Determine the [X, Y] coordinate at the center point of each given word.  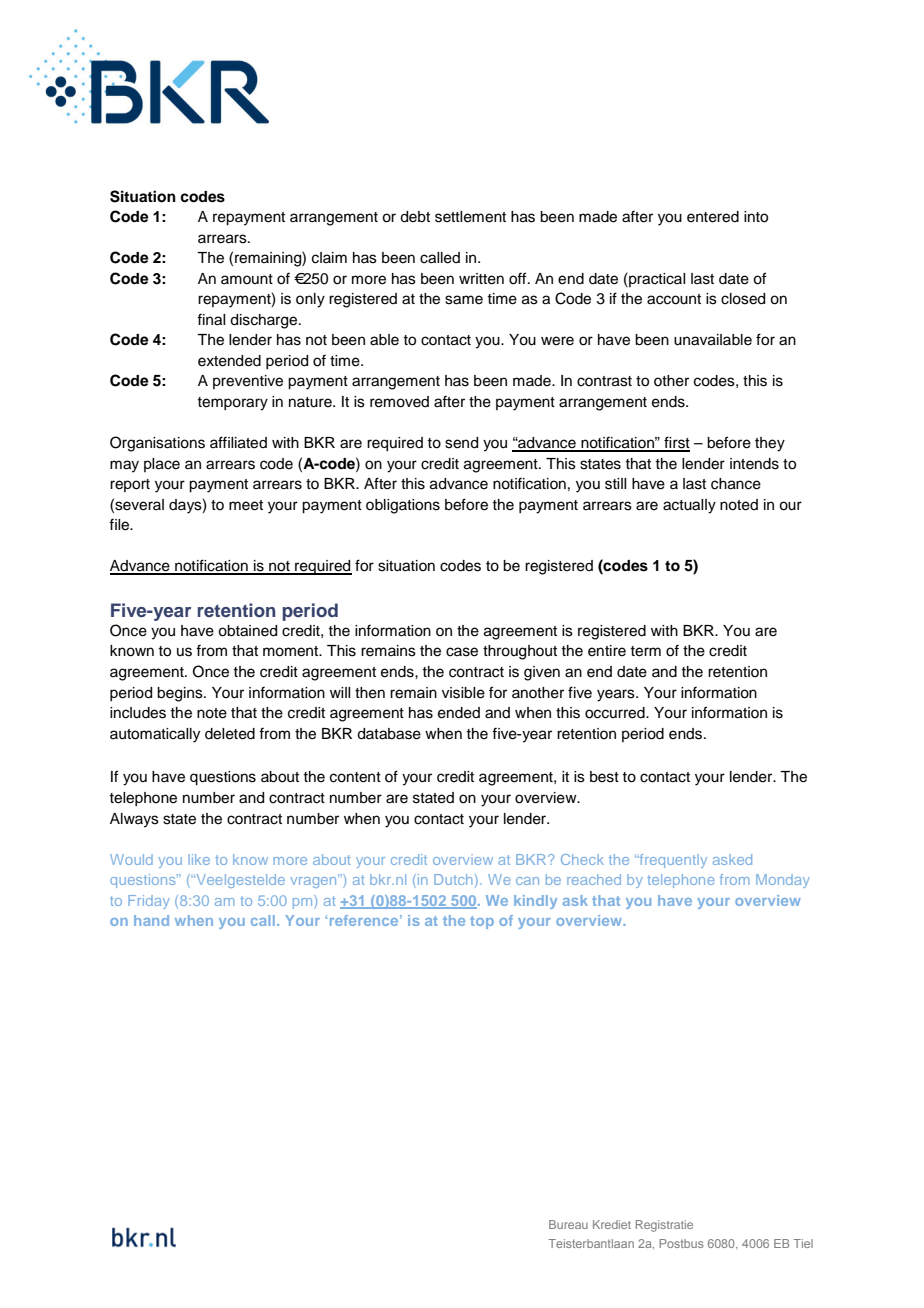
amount [247, 279]
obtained [247, 631]
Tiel [803, 1243]
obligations [403, 506]
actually [689, 506]
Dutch [453, 879]
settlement [470, 217]
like [199, 859]
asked [732, 859]
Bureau [568, 1224]
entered [713, 217]
